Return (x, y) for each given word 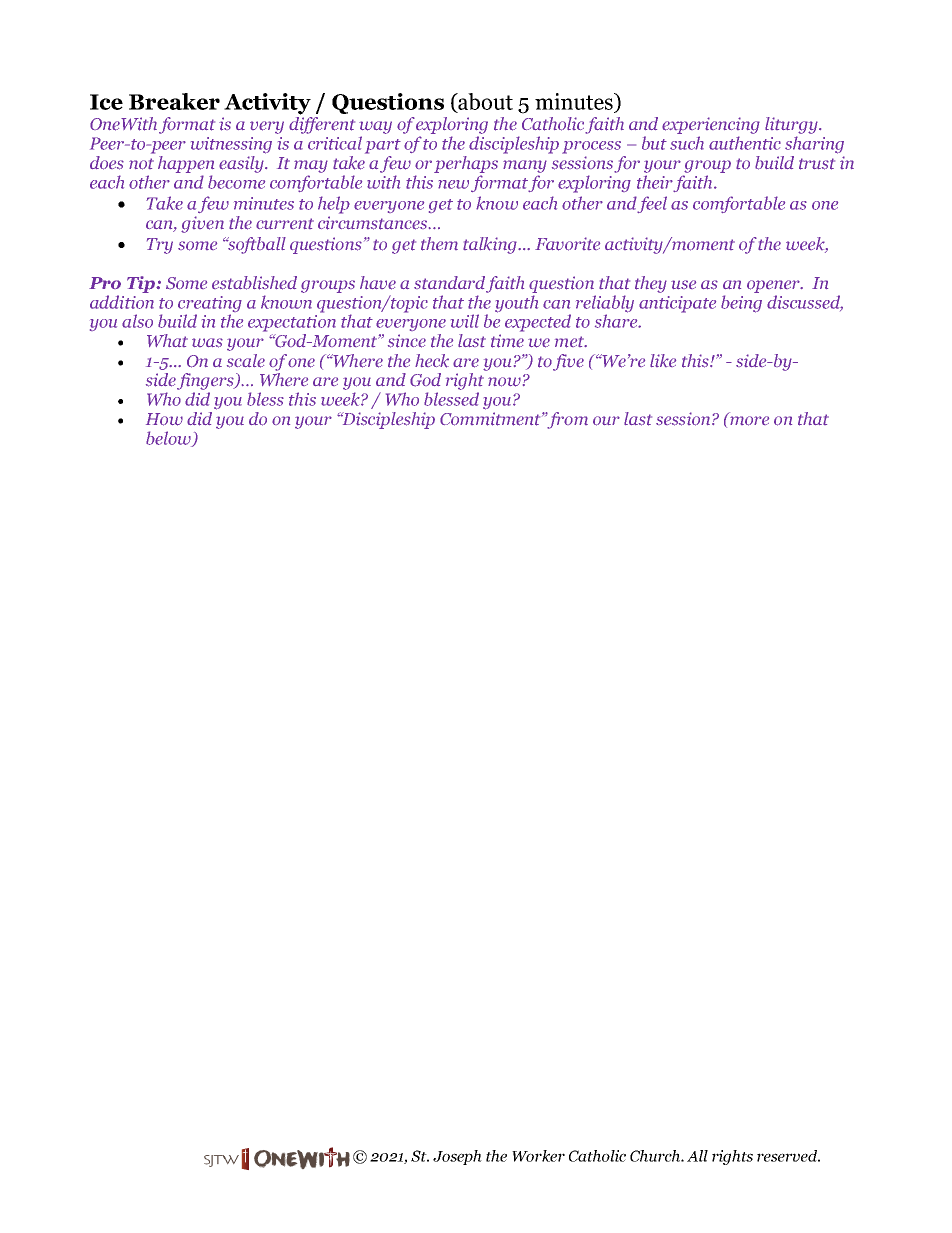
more (749, 421)
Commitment (491, 419)
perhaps (466, 164)
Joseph (457, 1157)
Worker (538, 1156)
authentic (745, 143)
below (169, 439)
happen (186, 164)
